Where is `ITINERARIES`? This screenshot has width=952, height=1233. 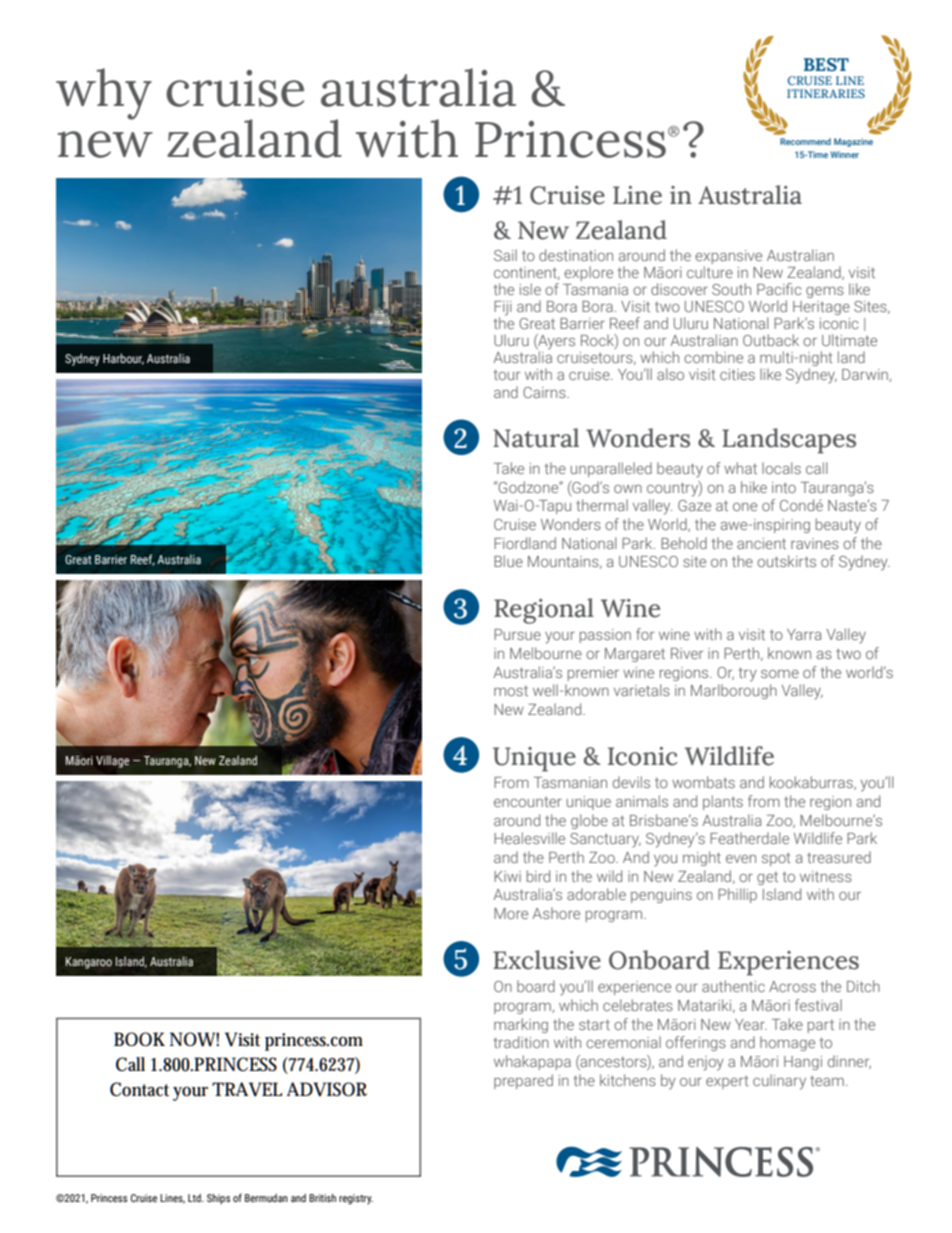 ITINERARIES is located at coordinates (826, 93).
